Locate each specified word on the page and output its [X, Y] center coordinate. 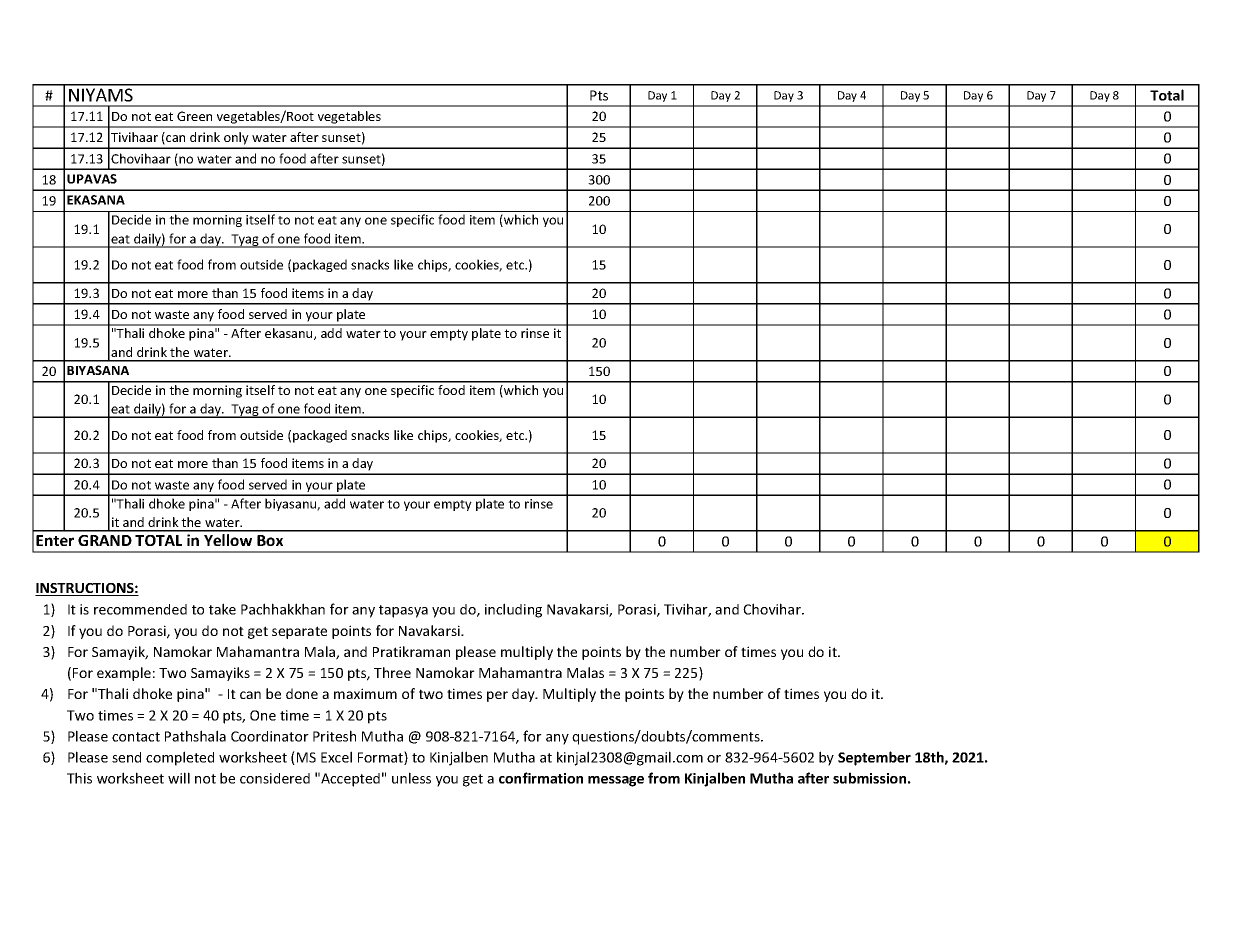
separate [299, 632]
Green [194, 116]
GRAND [105, 540]
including [513, 610]
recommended [140, 609]
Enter [55, 540]
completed [180, 758]
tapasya [403, 611]
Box [270, 540]
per [497, 696]
